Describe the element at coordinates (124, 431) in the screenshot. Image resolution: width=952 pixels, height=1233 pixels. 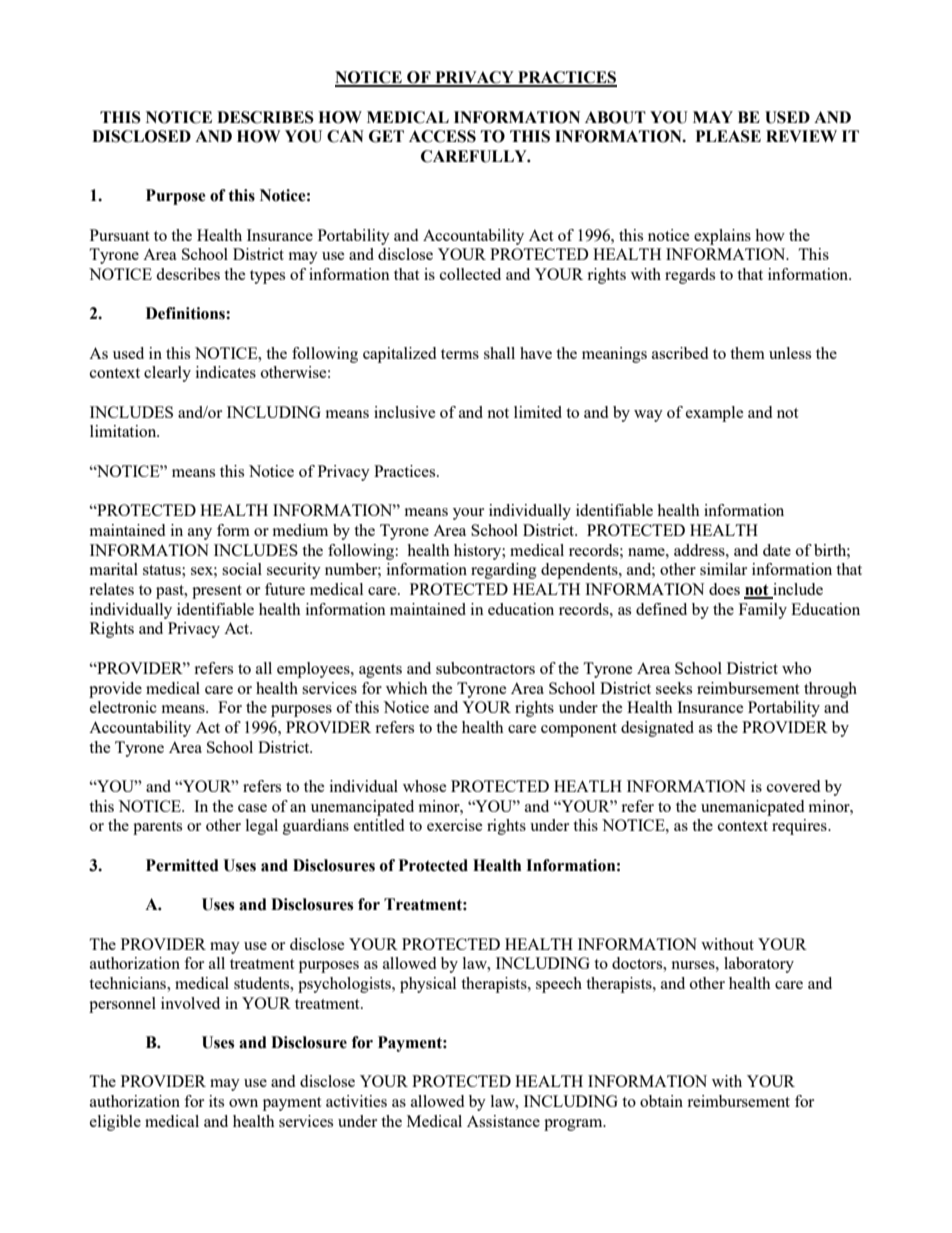
I see `limitation` at that location.
